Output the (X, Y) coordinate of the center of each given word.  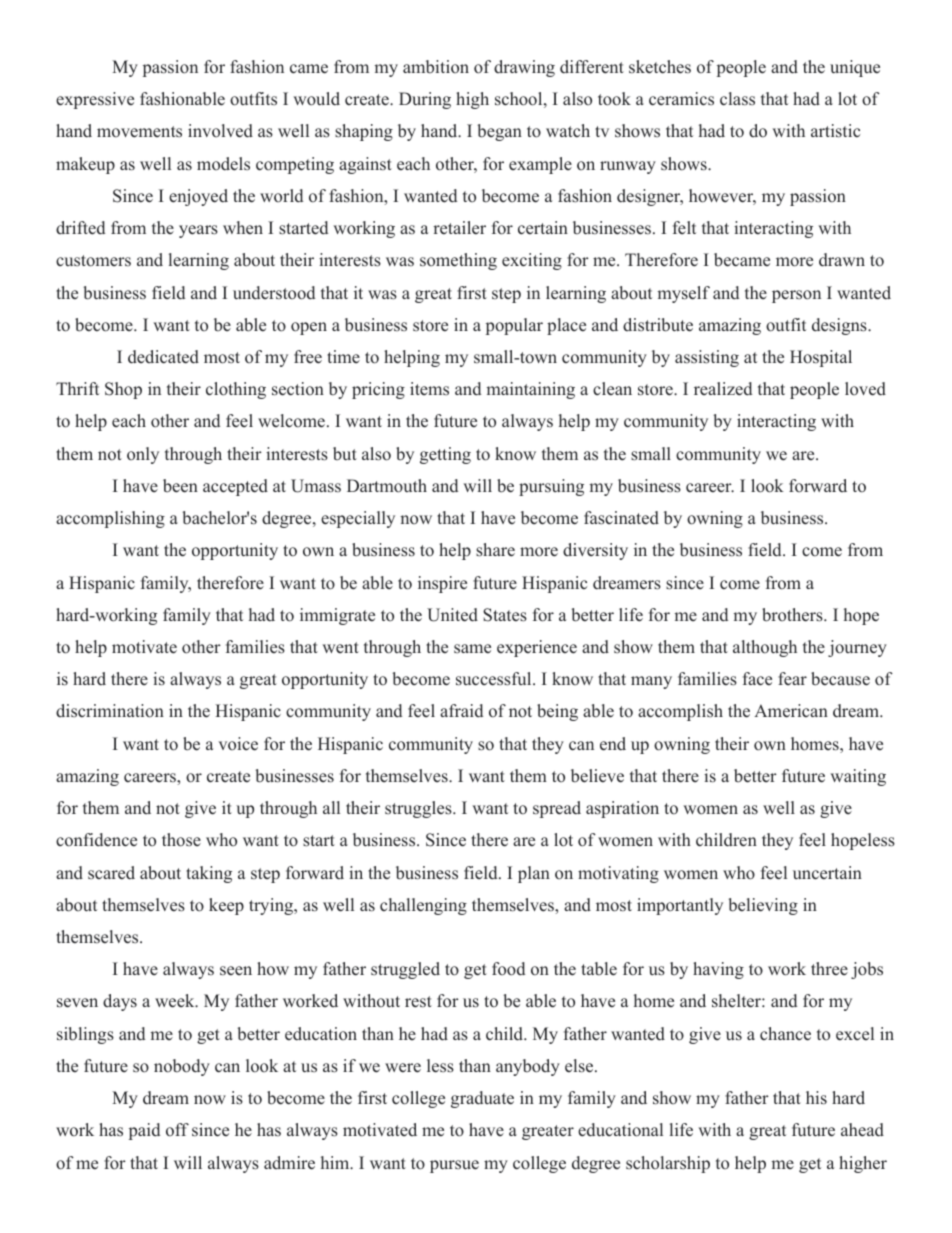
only (143, 455)
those (181, 840)
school (518, 99)
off (177, 1130)
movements (139, 132)
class (737, 99)
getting (445, 455)
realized (723, 389)
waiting (858, 777)
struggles (419, 809)
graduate (482, 1099)
